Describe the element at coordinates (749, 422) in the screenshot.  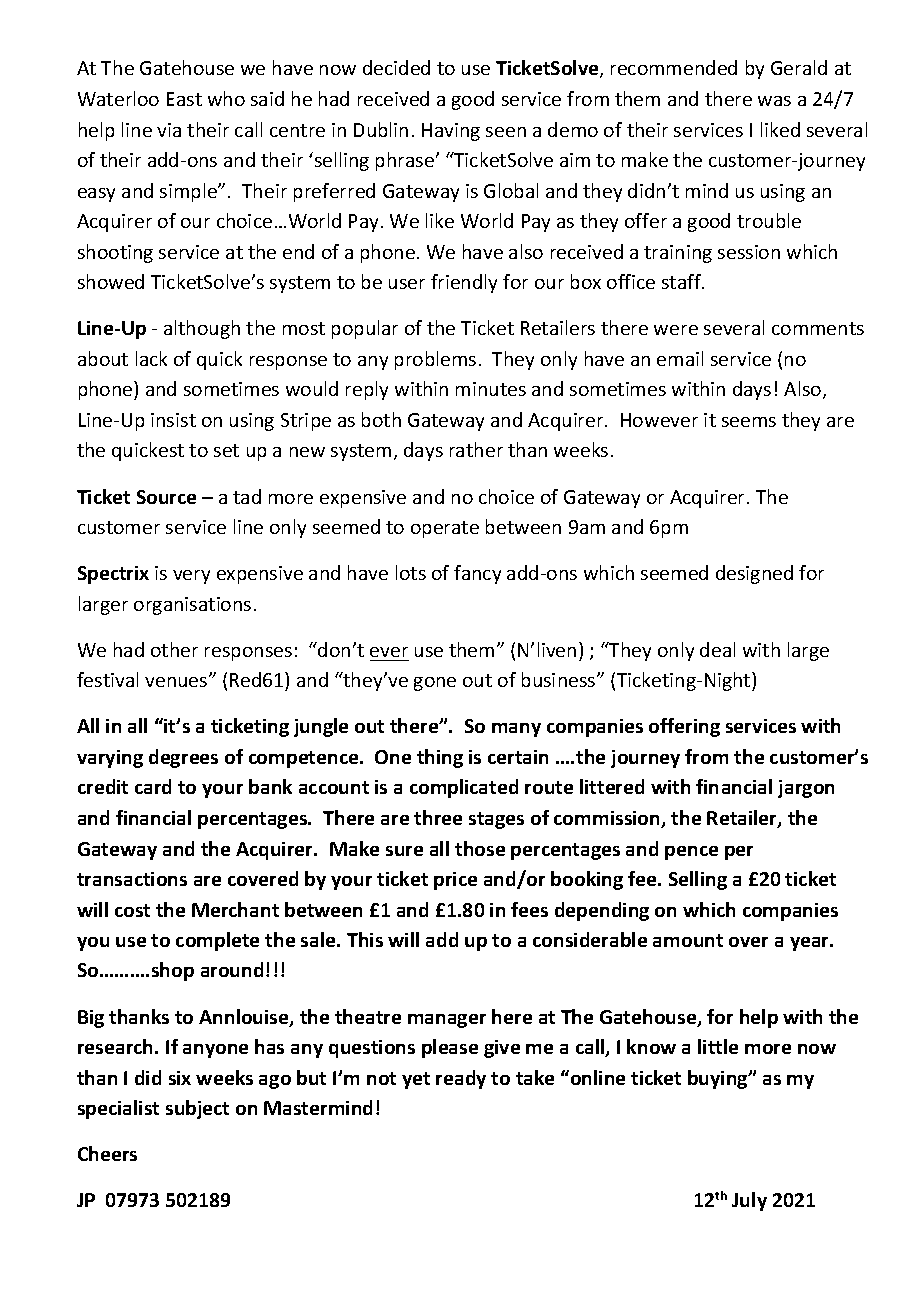
I see `seems` at that location.
